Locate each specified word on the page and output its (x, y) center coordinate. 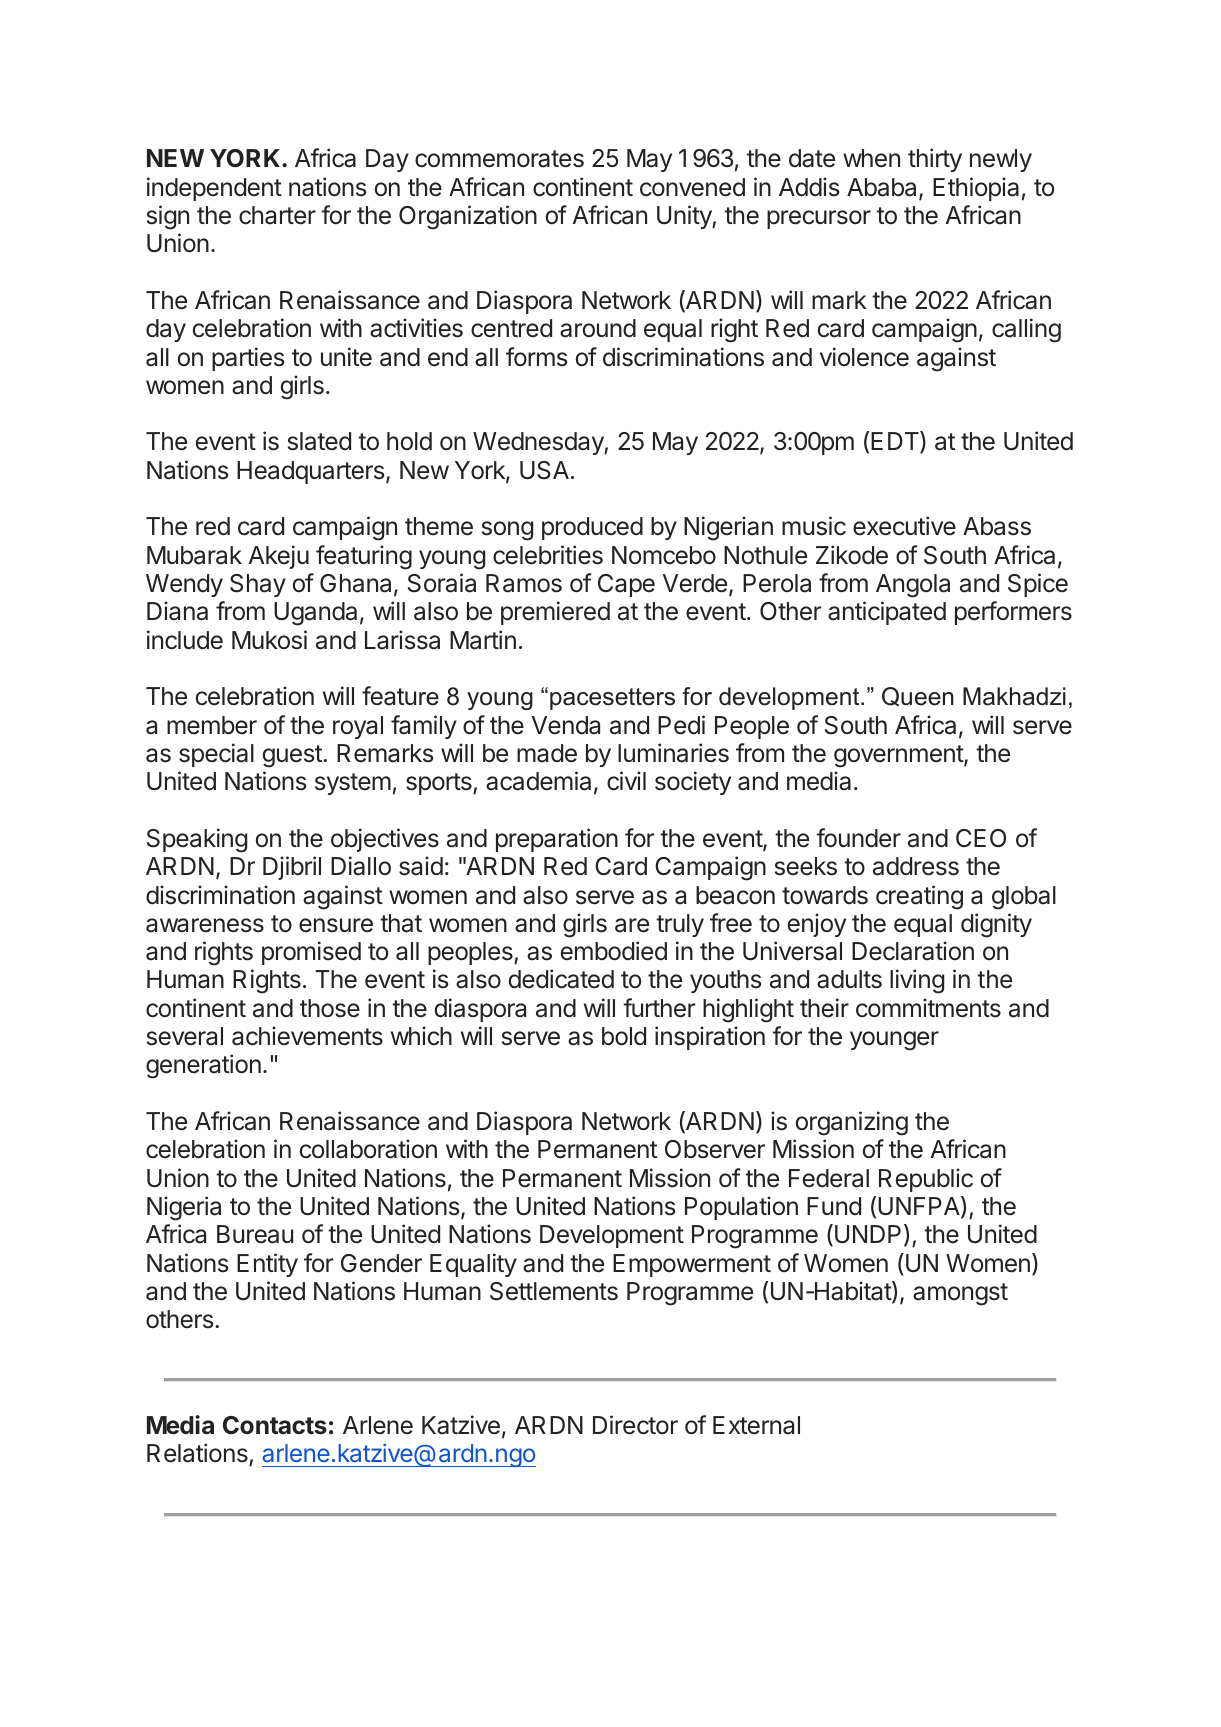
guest (293, 756)
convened (692, 187)
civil (626, 781)
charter (277, 215)
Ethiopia (976, 189)
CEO (981, 838)
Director (635, 1425)
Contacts (275, 1425)
